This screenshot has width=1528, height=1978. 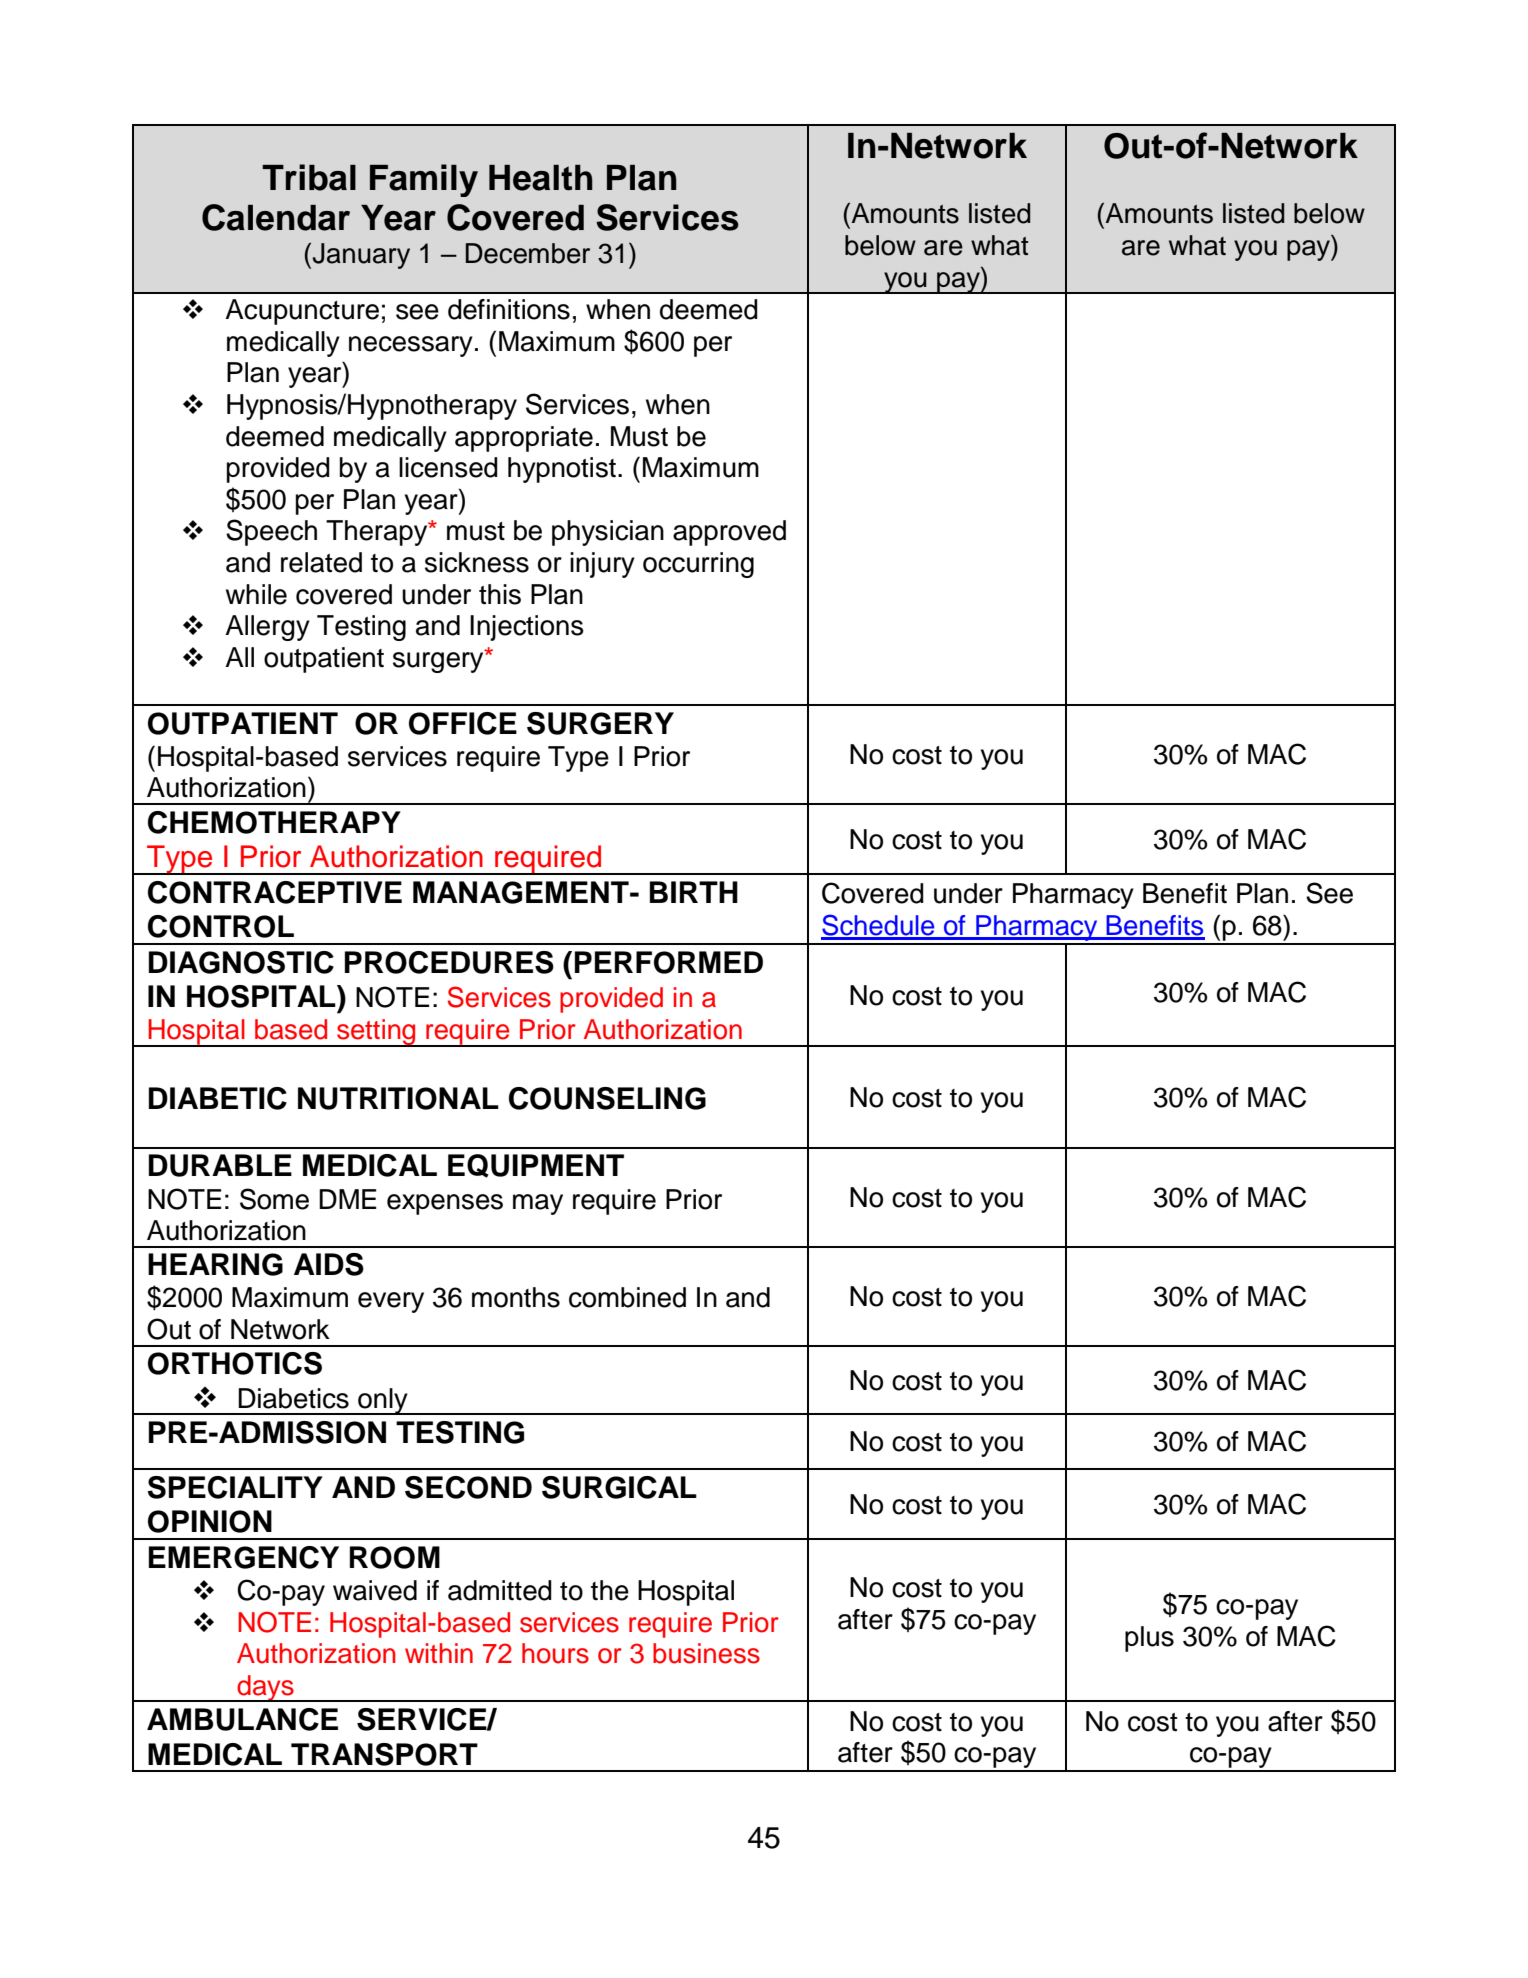 I want to click on DIAGNOSTIC, so click(x=241, y=962).
